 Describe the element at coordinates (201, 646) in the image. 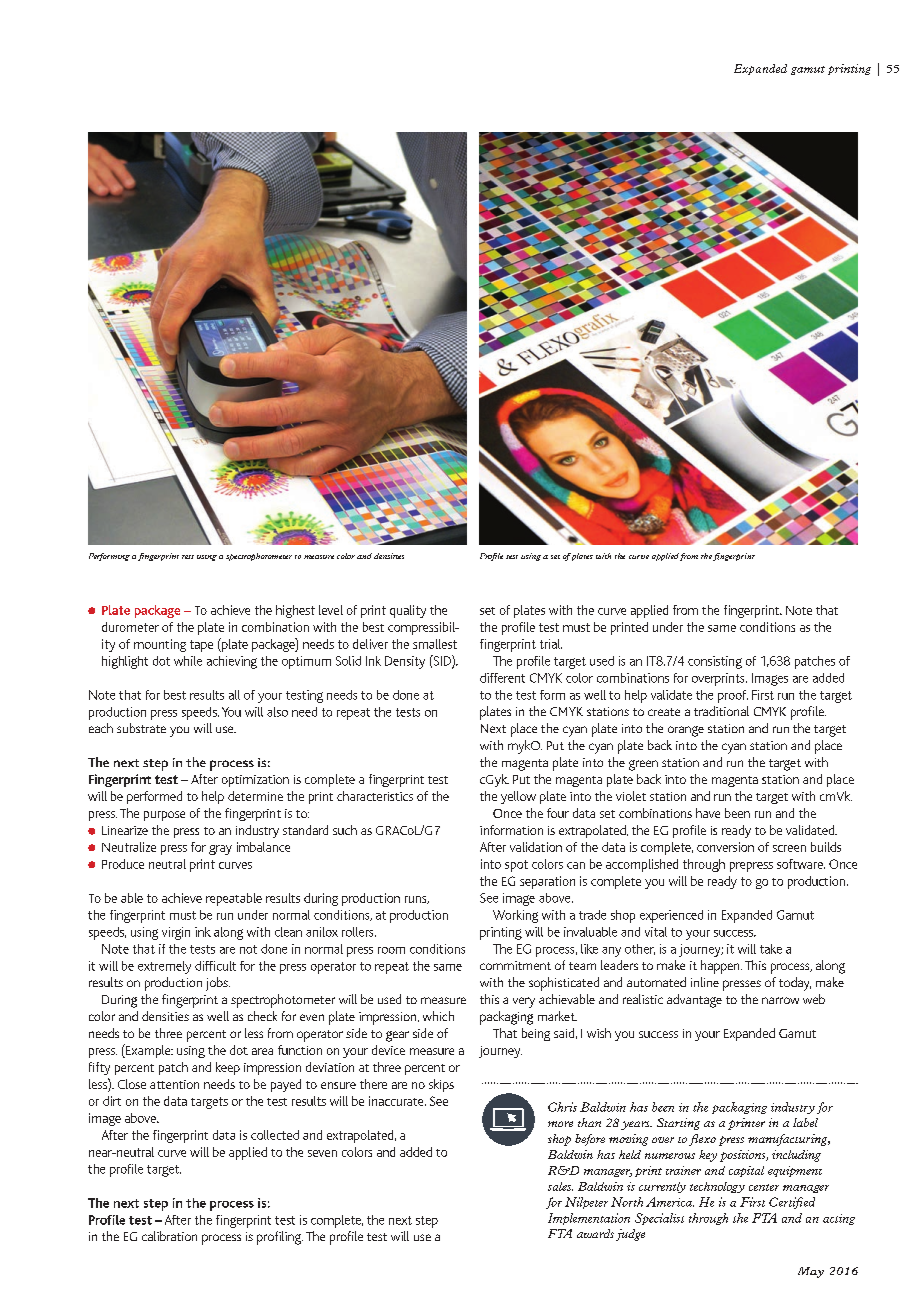

I see `tape` at that location.
